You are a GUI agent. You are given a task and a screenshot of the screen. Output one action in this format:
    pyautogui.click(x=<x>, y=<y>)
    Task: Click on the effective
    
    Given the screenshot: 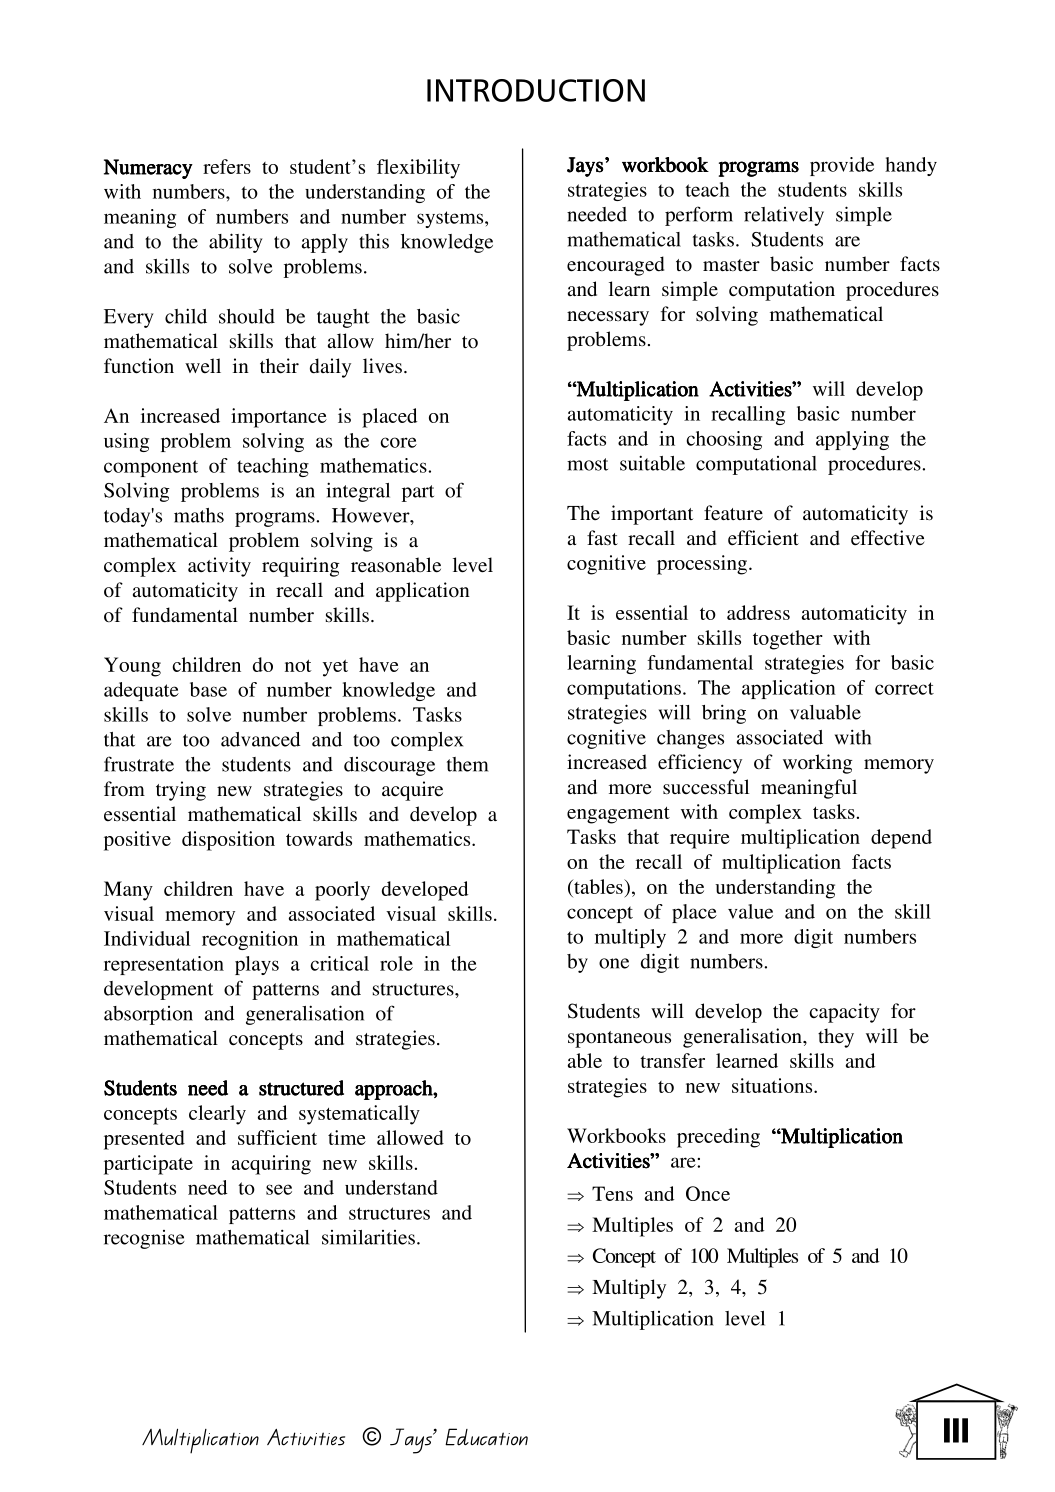 What is the action you would take?
    pyautogui.click(x=887, y=538)
